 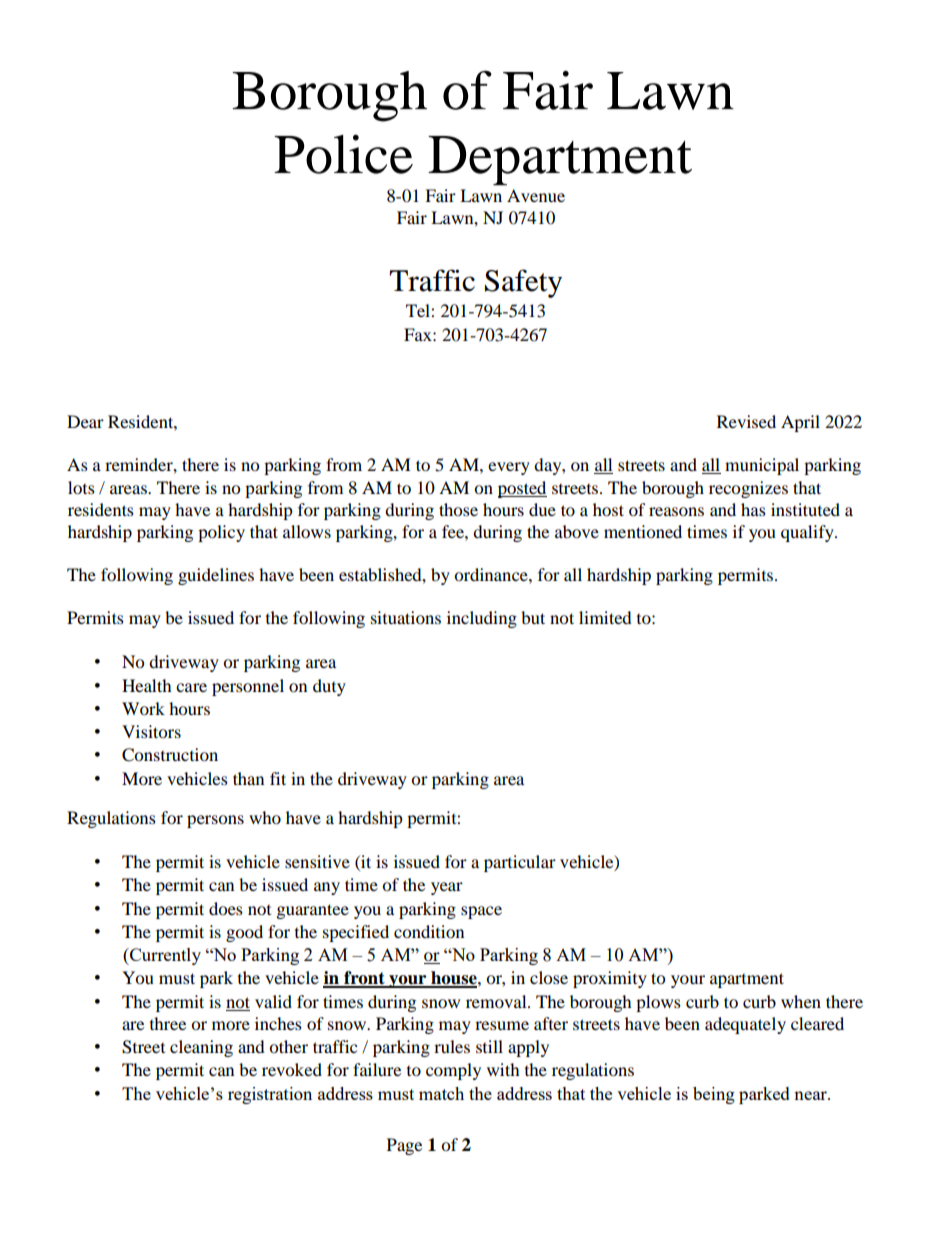 I want to click on Police, so click(x=343, y=154).
